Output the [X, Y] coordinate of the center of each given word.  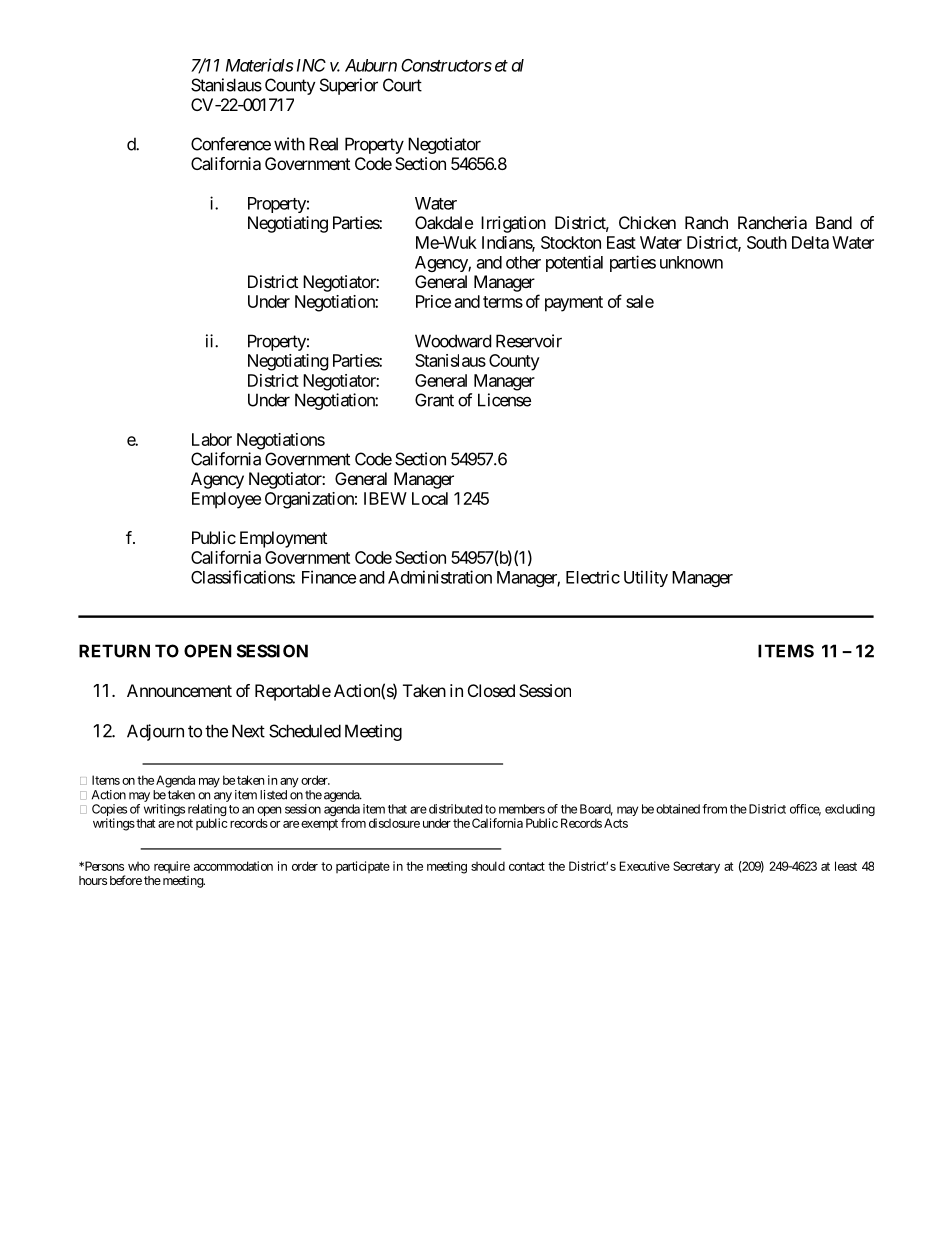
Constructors [446, 65]
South [767, 242]
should [488, 866]
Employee [226, 500]
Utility [646, 578]
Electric [593, 577]
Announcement [179, 690]
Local [430, 498]
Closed [491, 690]
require [172, 867]
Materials [259, 65]
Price [433, 301]
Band [834, 222]
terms [503, 302]
